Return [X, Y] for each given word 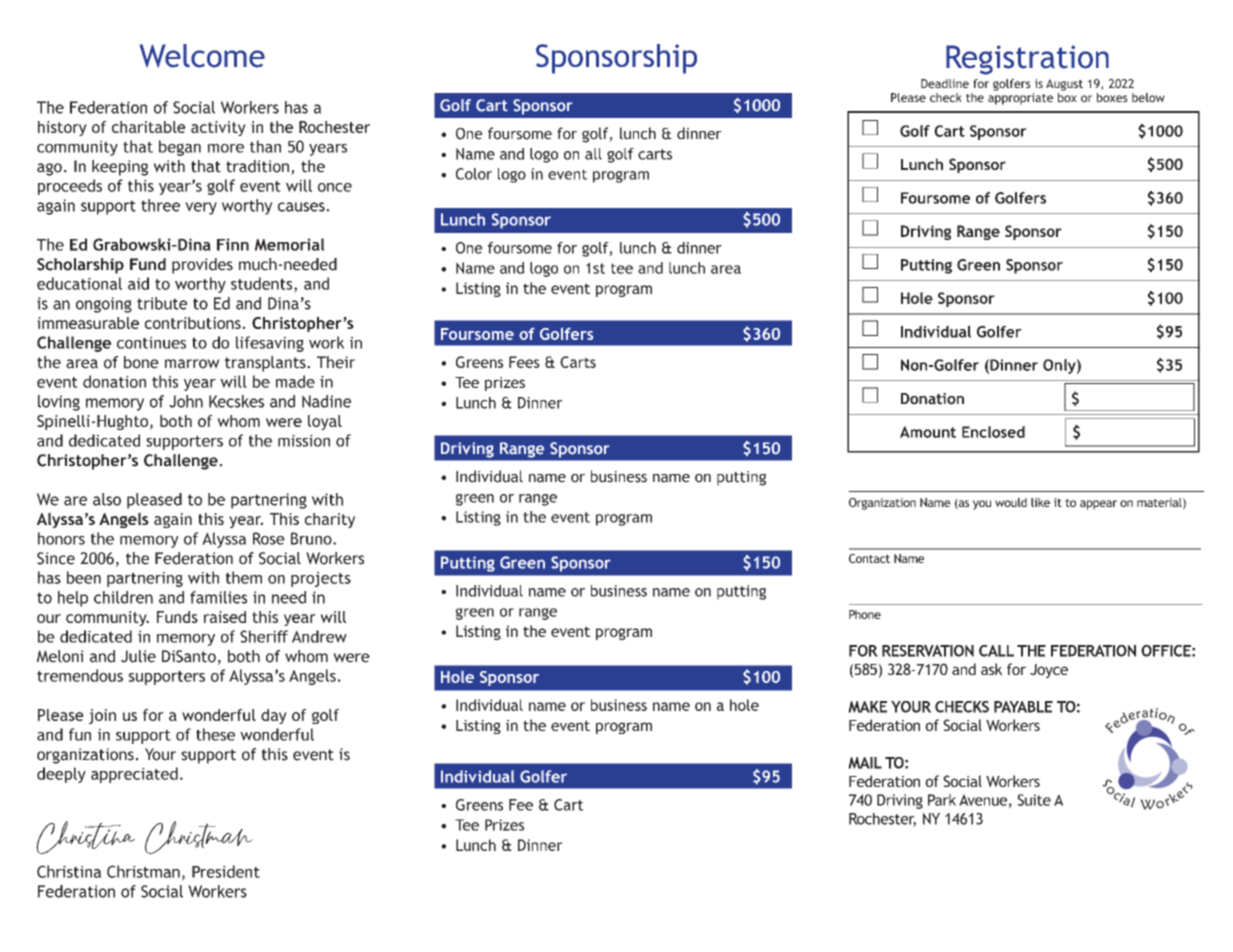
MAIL [865, 763]
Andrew [319, 636]
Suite [1034, 800]
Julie [138, 656]
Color [474, 174]
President [226, 871]
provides [202, 266]
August [1064, 85]
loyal [325, 422]
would [1011, 502]
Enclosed [993, 432]
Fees [524, 362]
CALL [996, 651]
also [107, 499]
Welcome [202, 56]
